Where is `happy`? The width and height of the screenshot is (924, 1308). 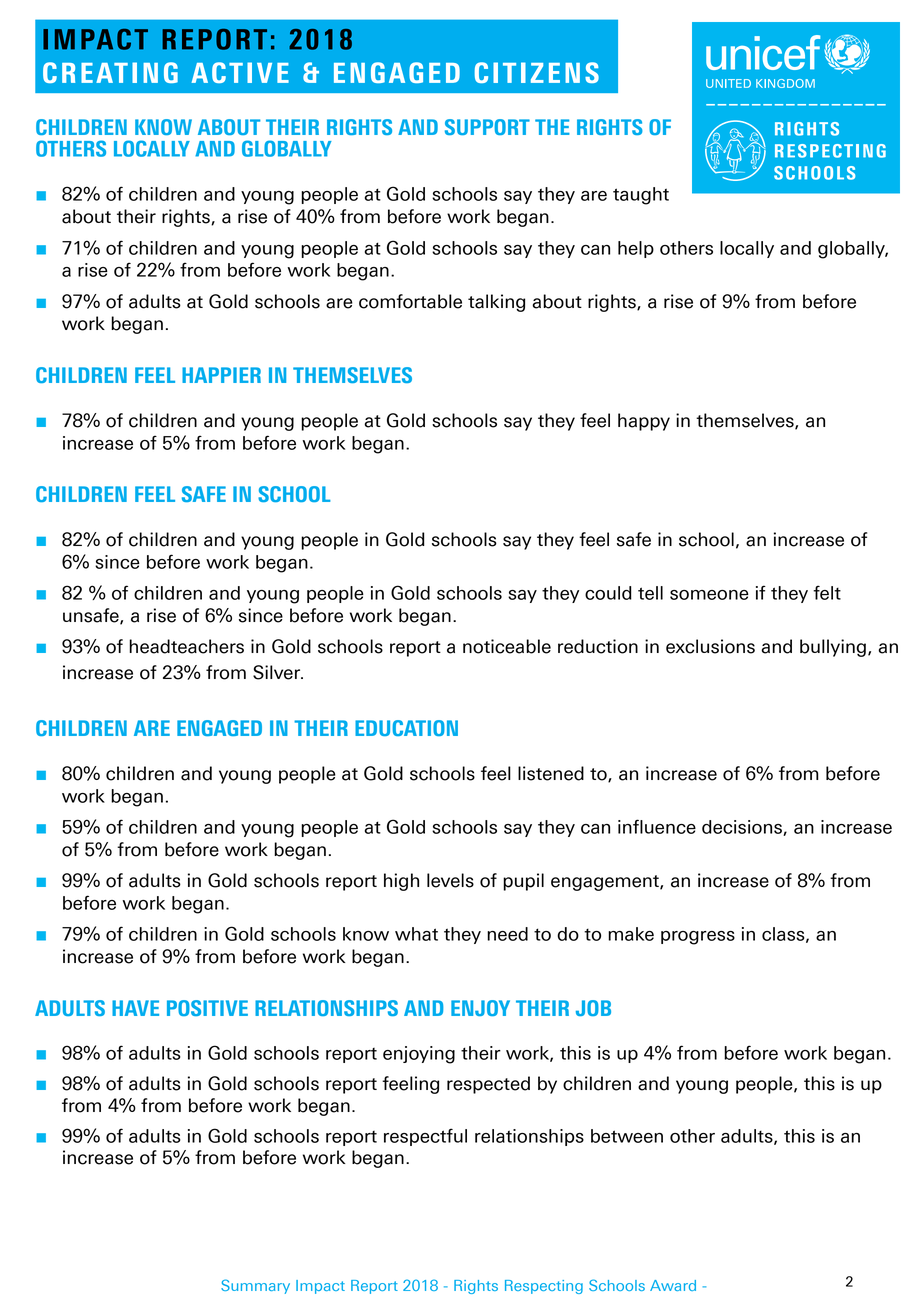
happy is located at coordinates (644, 422).
